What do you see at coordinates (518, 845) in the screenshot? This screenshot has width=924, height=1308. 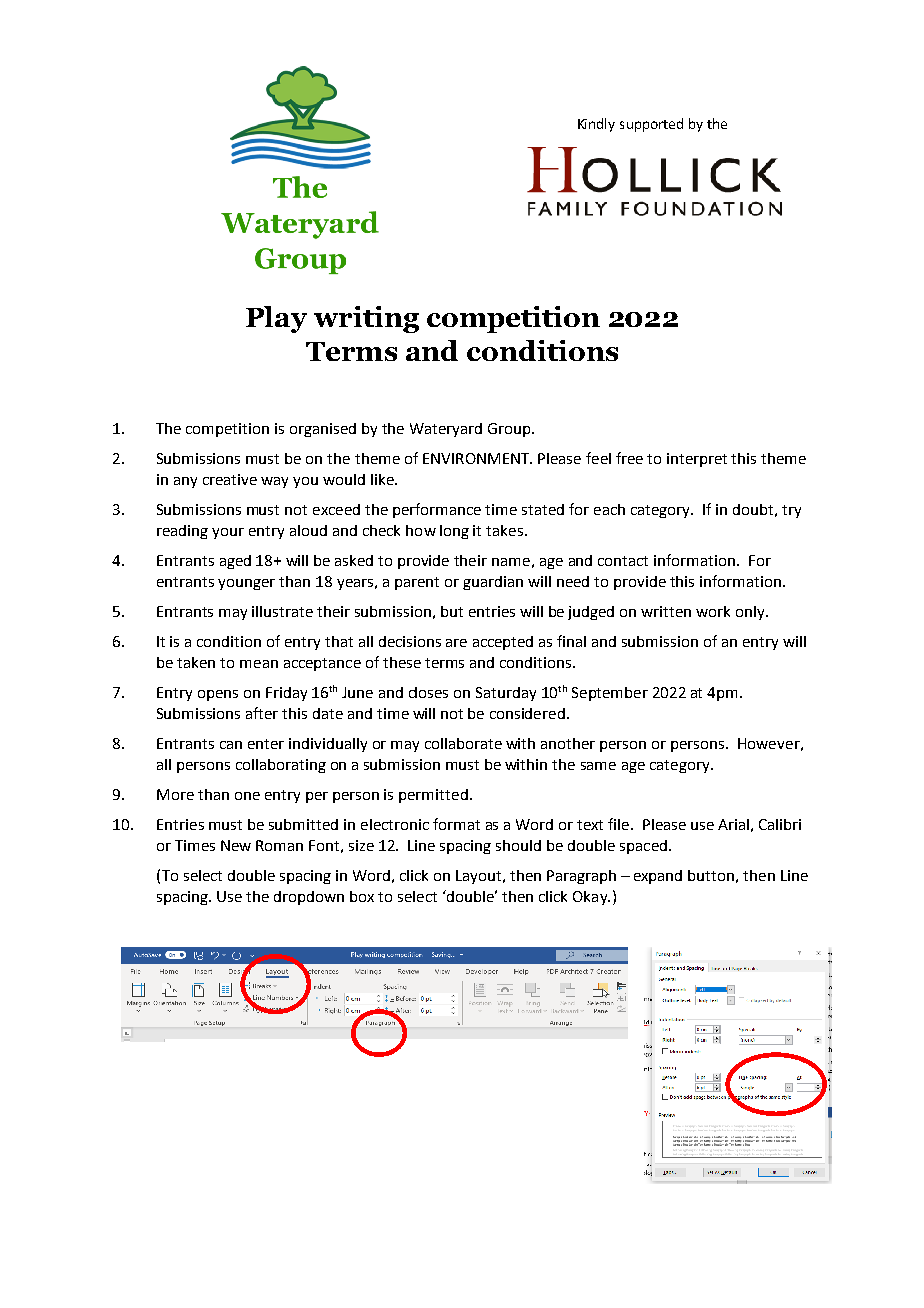 I see `should` at bounding box center [518, 845].
